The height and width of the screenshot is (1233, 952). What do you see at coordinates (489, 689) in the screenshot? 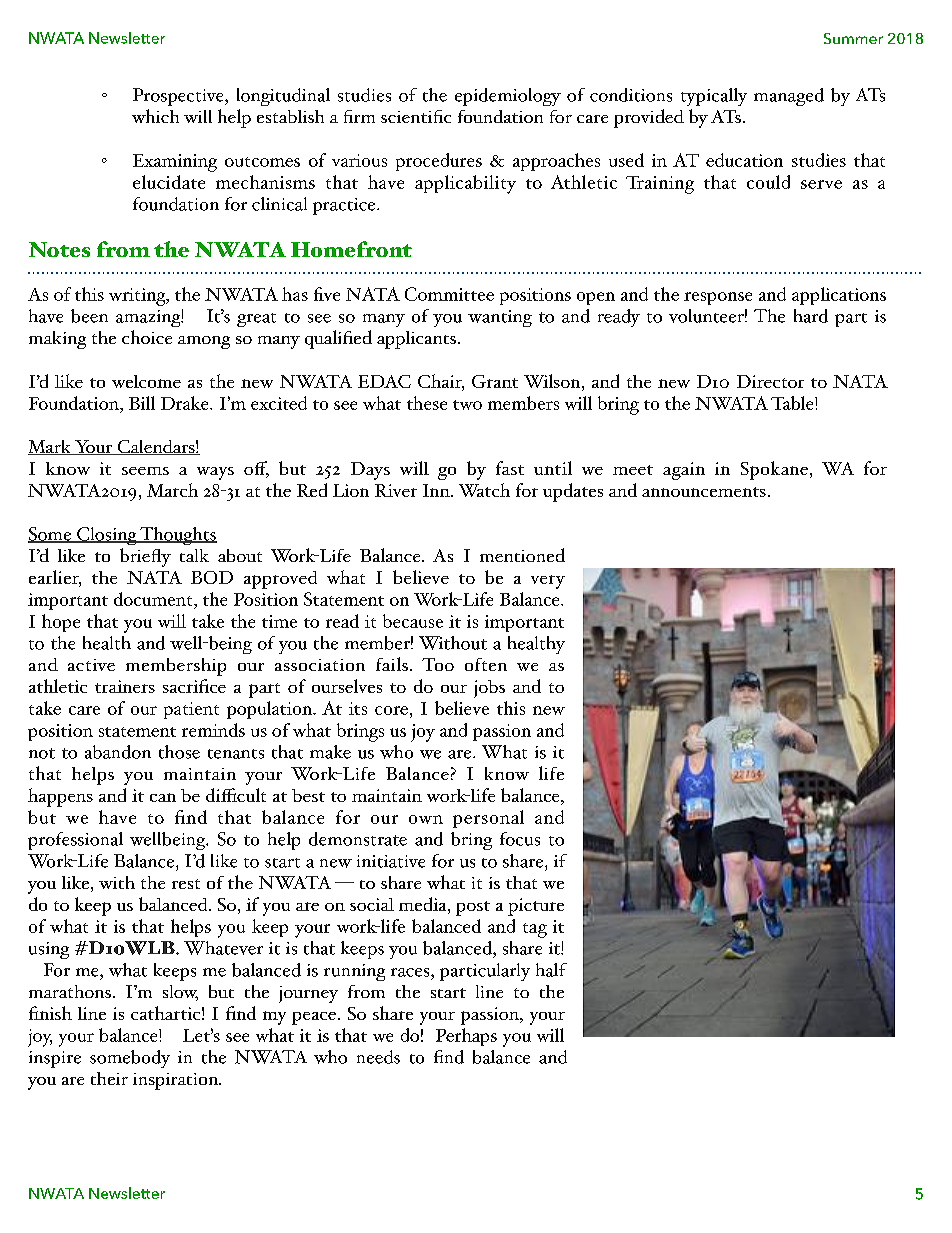
I see `jobs` at bounding box center [489, 689].
